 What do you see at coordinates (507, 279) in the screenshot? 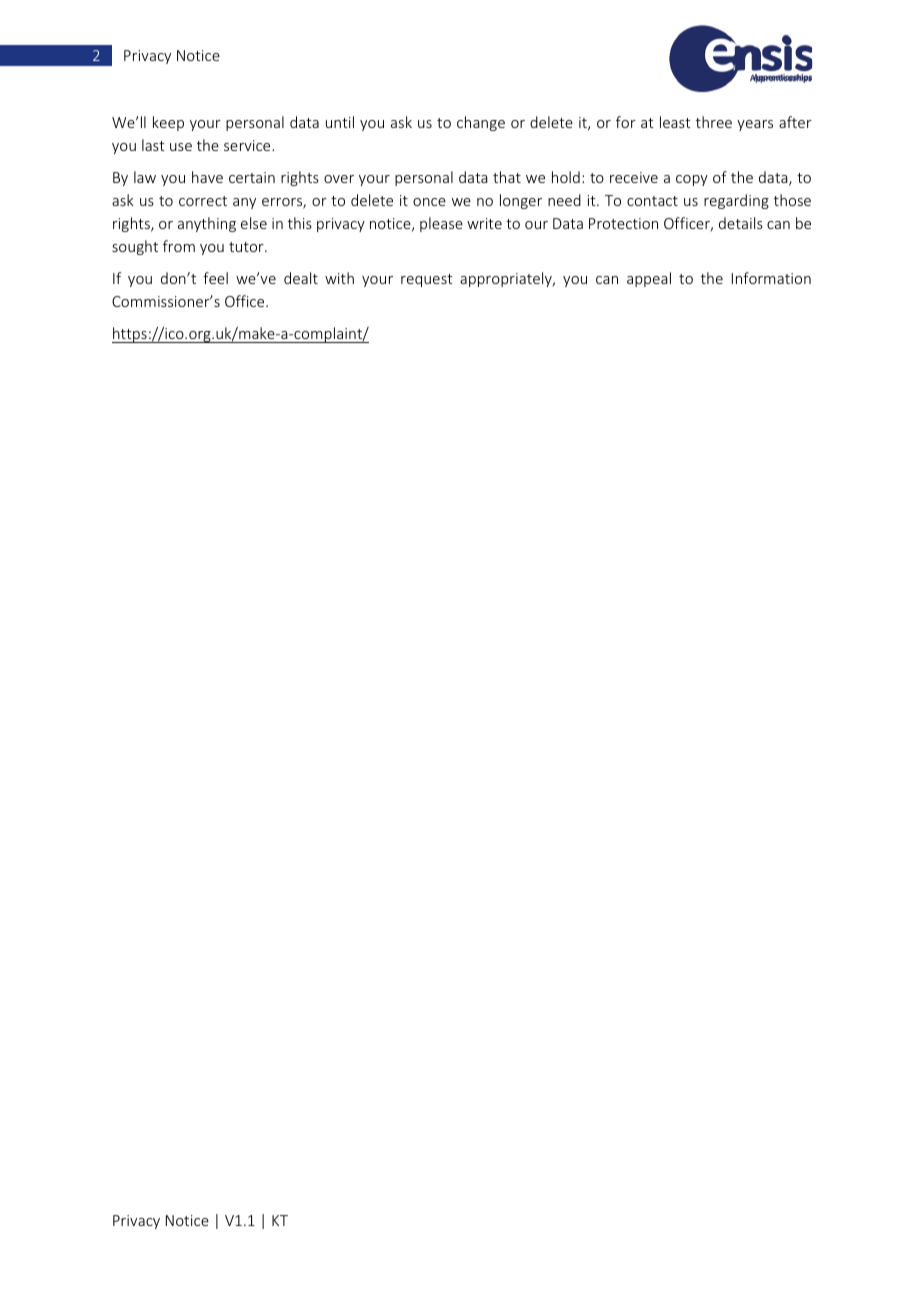
I see `appropriately` at bounding box center [507, 279].
